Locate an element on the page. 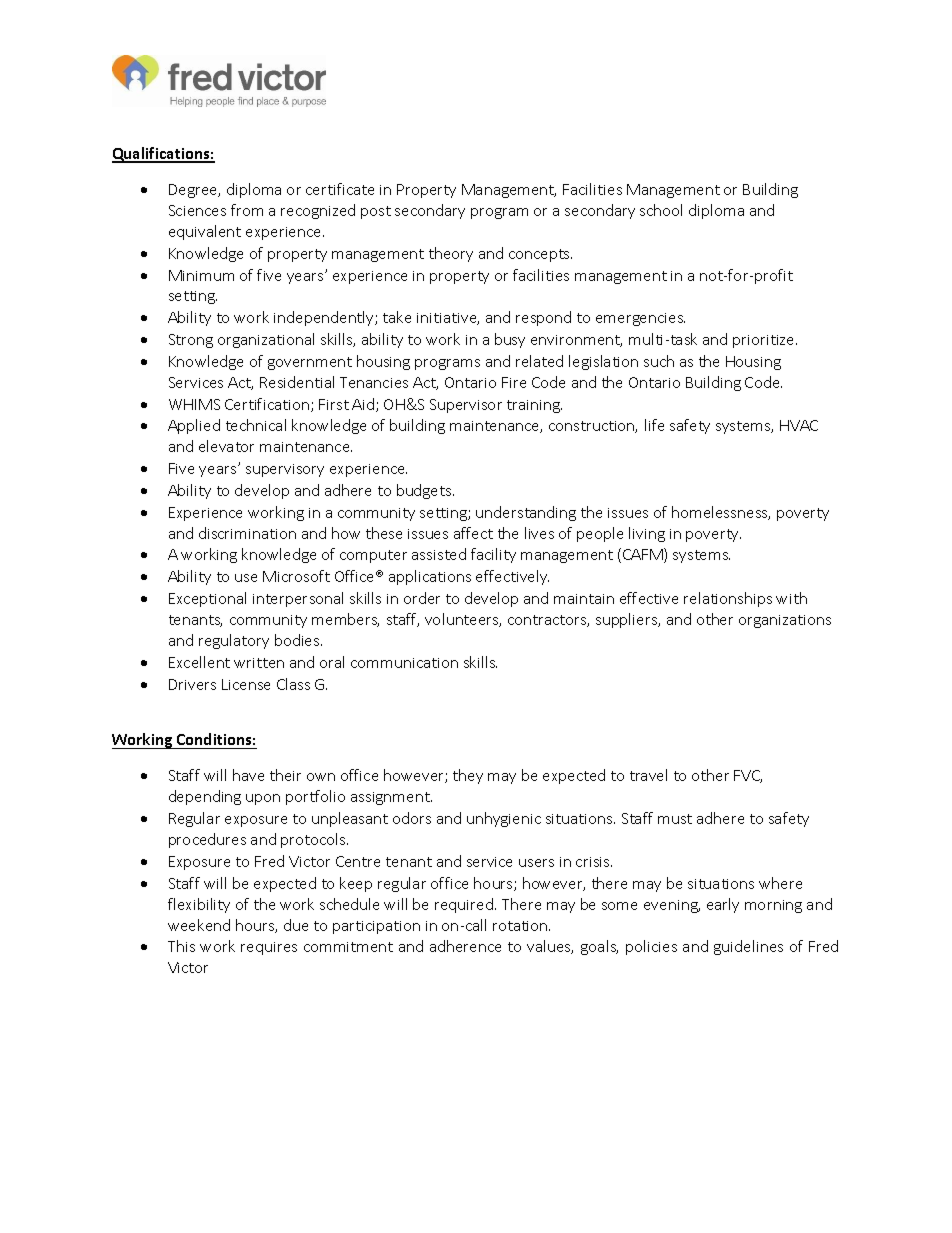 This image has height=1233, width=952. regulatory is located at coordinates (234, 641).
